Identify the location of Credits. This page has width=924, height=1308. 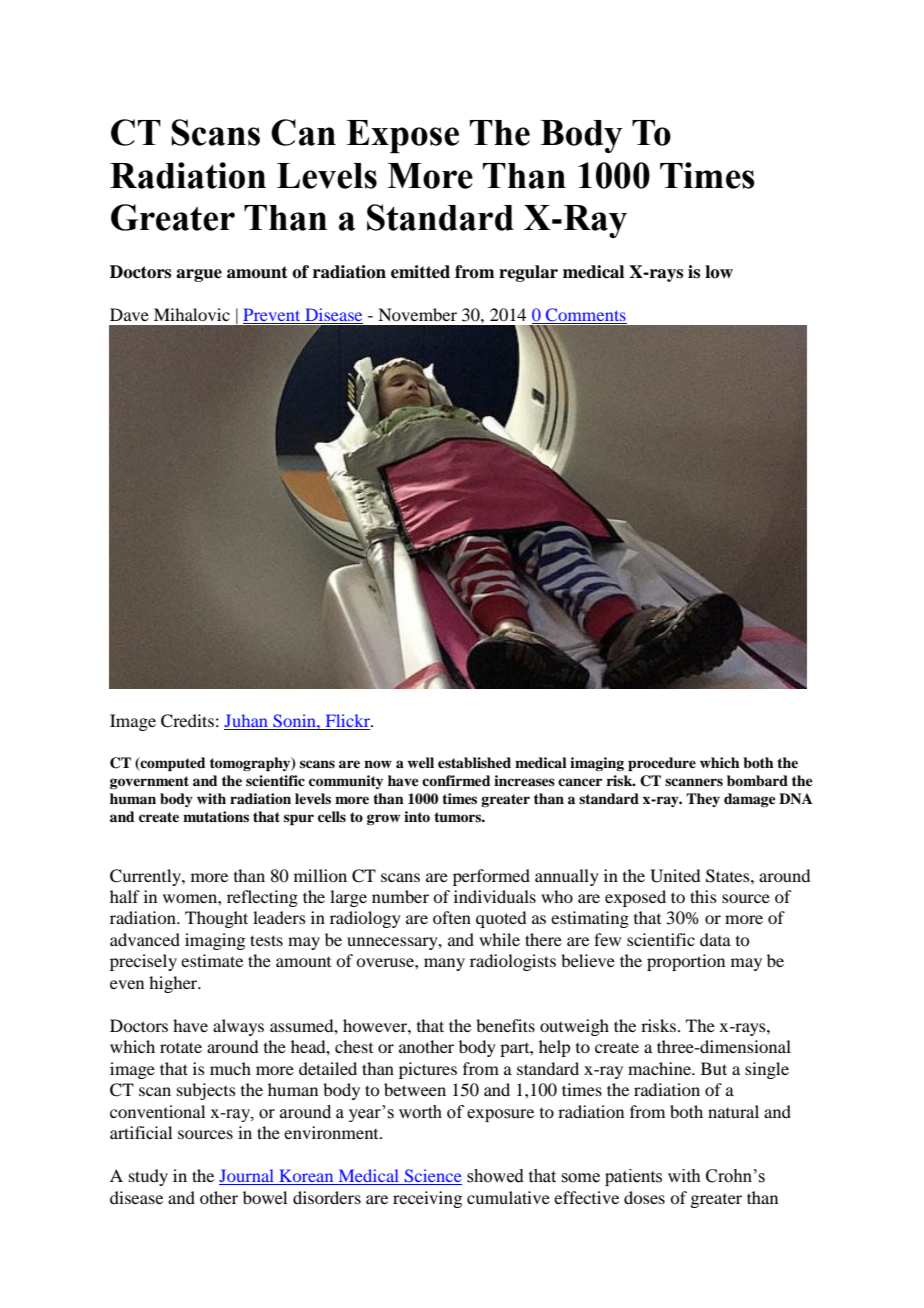
(187, 721).
